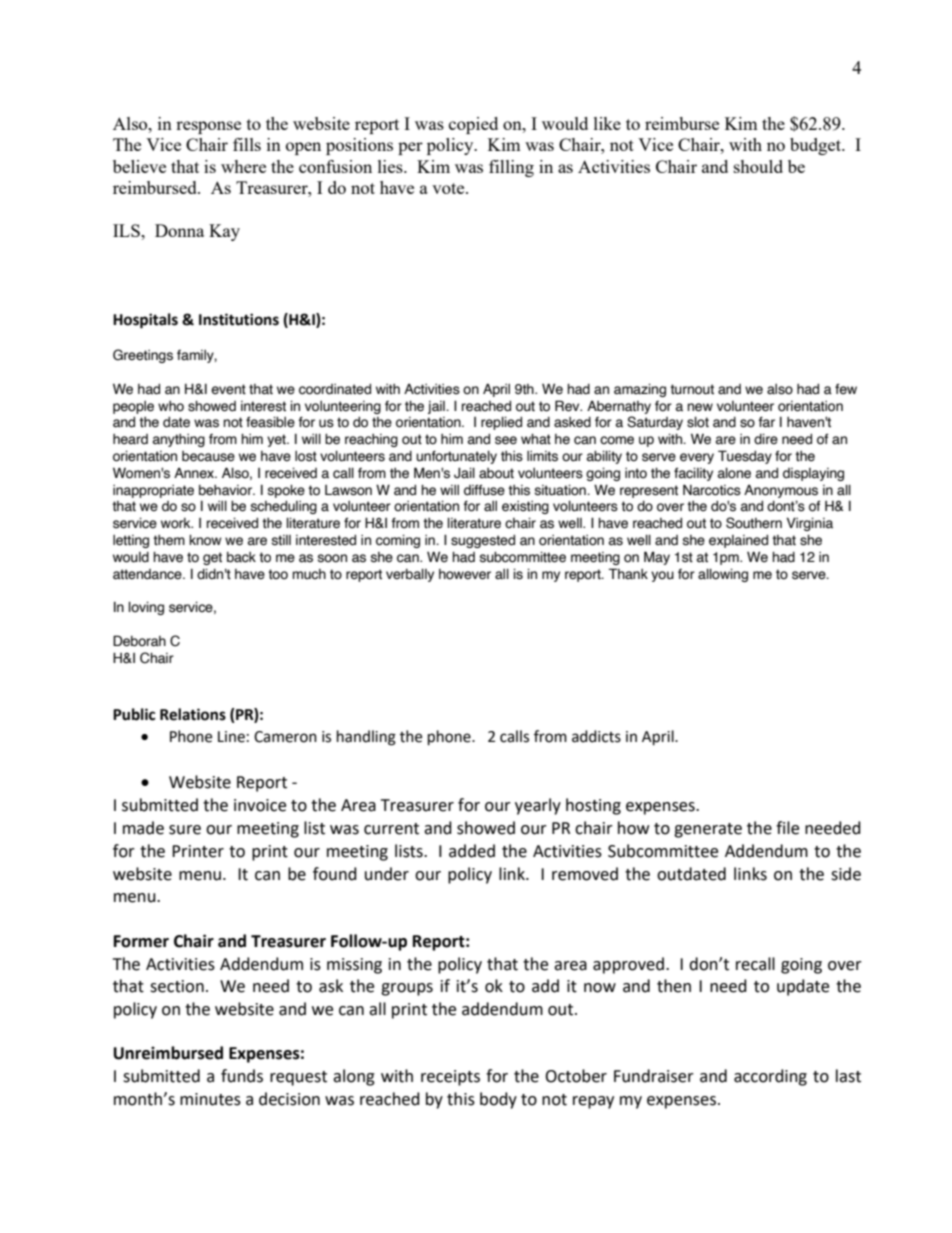  I want to click on allowing, so click(723, 575).
